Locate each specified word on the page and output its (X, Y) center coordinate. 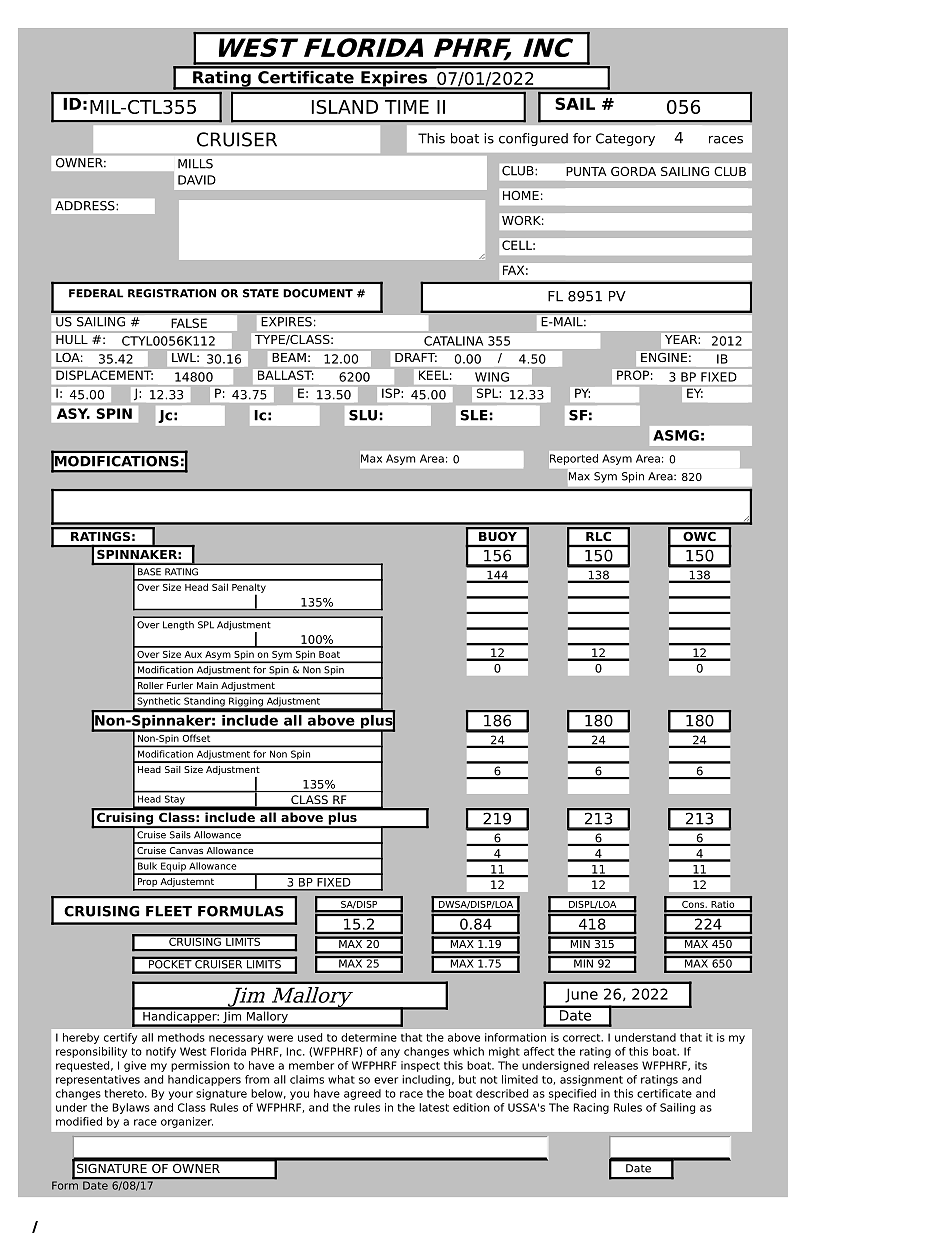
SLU (363, 415)
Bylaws (131, 1108)
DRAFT (415, 356)
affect (539, 1051)
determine (369, 1037)
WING (492, 377)
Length (178, 625)
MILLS (195, 164)
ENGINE (664, 357)
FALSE (189, 323)
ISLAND (345, 107)
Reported (574, 459)
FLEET (169, 911)
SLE (474, 415)
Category (625, 139)
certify (120, 1038)
